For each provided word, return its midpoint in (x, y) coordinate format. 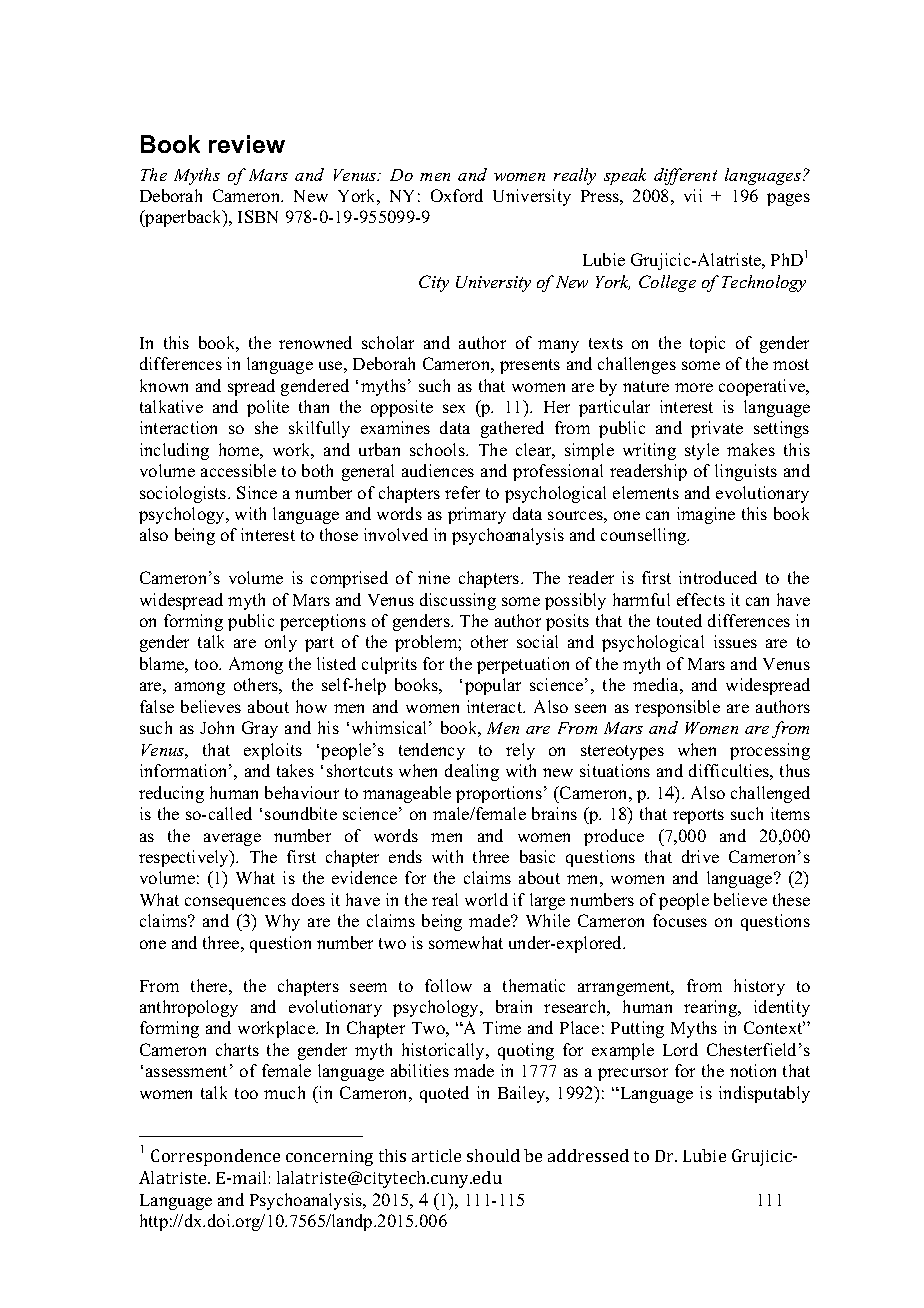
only (281, 643)
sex (454, 408)
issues (735, 641)
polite (268, 408)
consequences (235, 903)
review (247, 144)
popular (493, 686)
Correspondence (215, 1157)
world (486, 899)
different (685, 176)
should (493, 1155)
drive (700, 856)
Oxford (457, 195)
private (717, 429)
